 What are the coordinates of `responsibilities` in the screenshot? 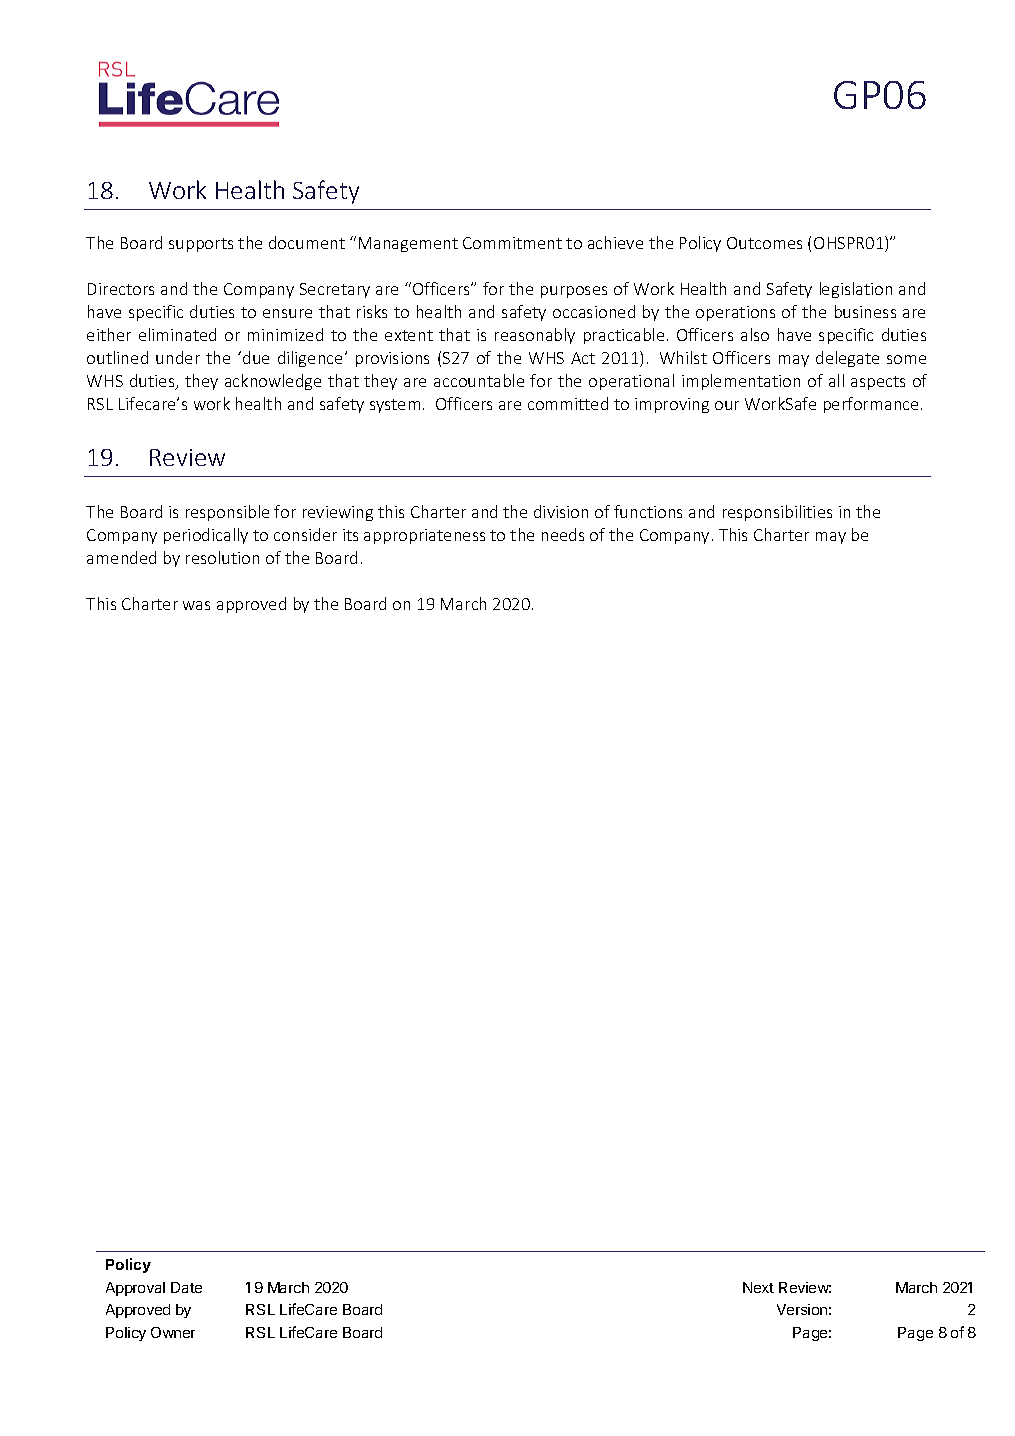 It's located at (777, 513).
